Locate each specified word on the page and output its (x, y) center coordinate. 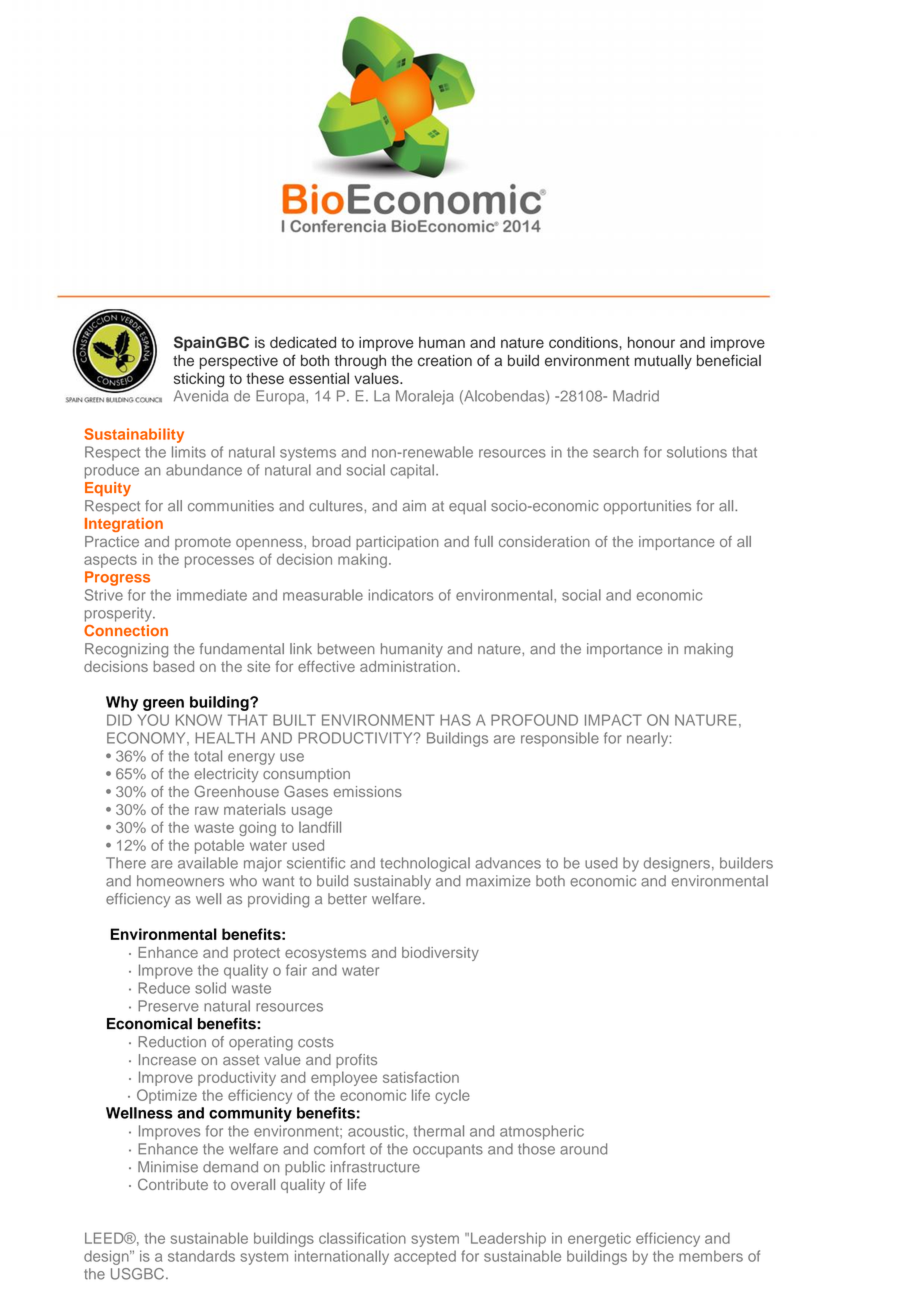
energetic (599, 1239)
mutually (663, 362)
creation (445, 361)
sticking (199, 380)
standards (201, 1256)
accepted (425, 1257)
